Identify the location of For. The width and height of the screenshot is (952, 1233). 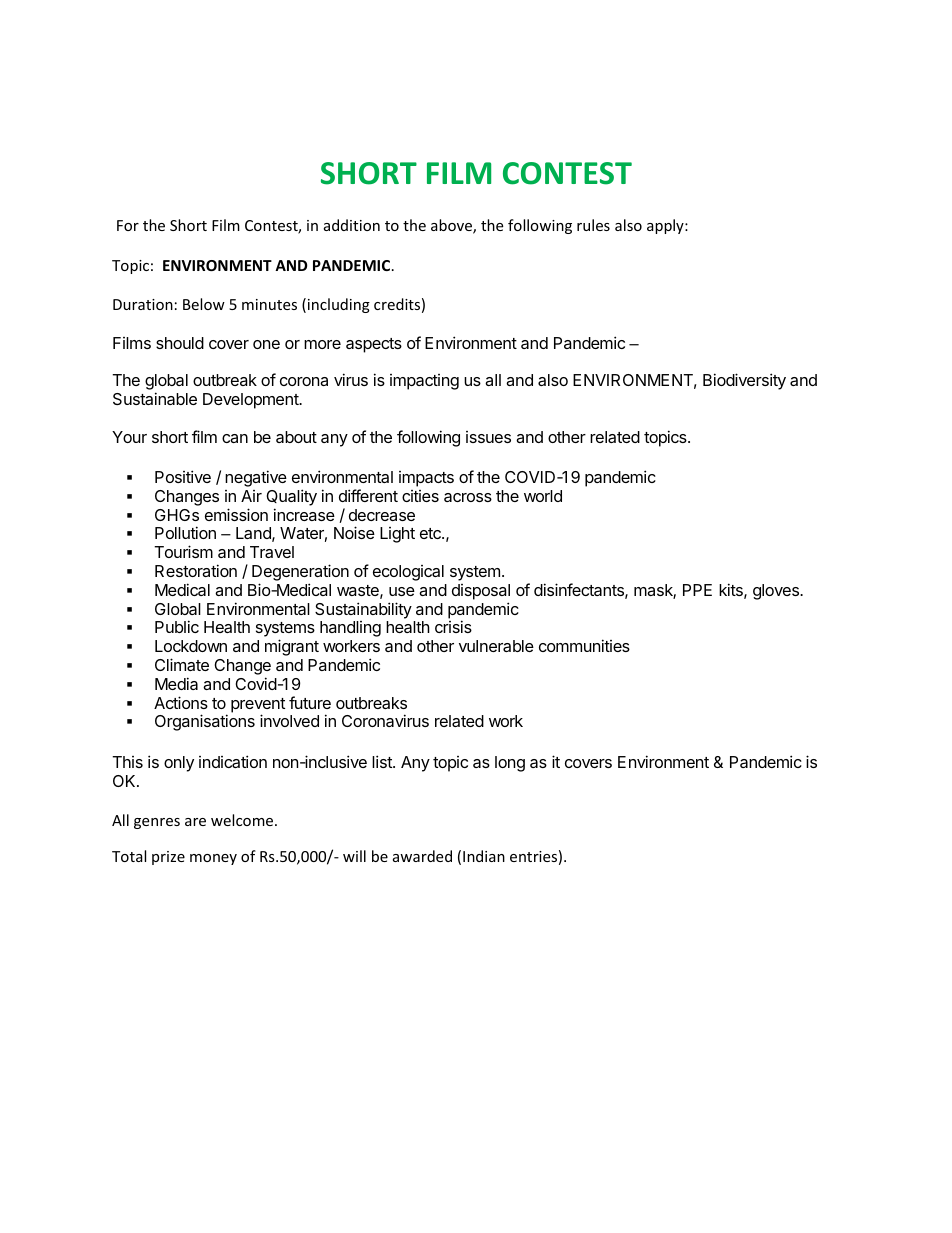
(128, 225).
